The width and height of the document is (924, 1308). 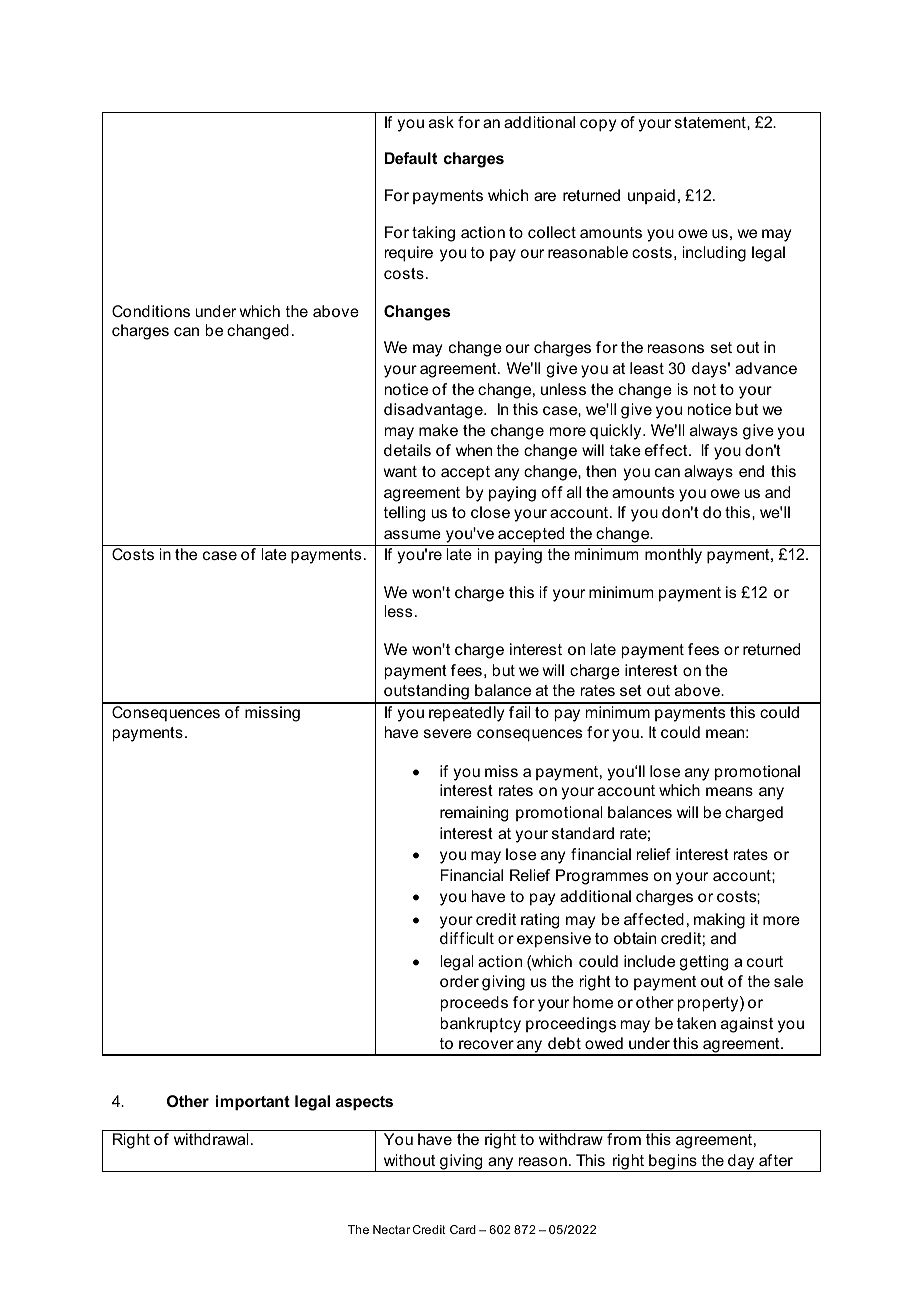 What do you see at coordinates (459, 981) in the document?
I see `order` at bounding box center [459, 981].
